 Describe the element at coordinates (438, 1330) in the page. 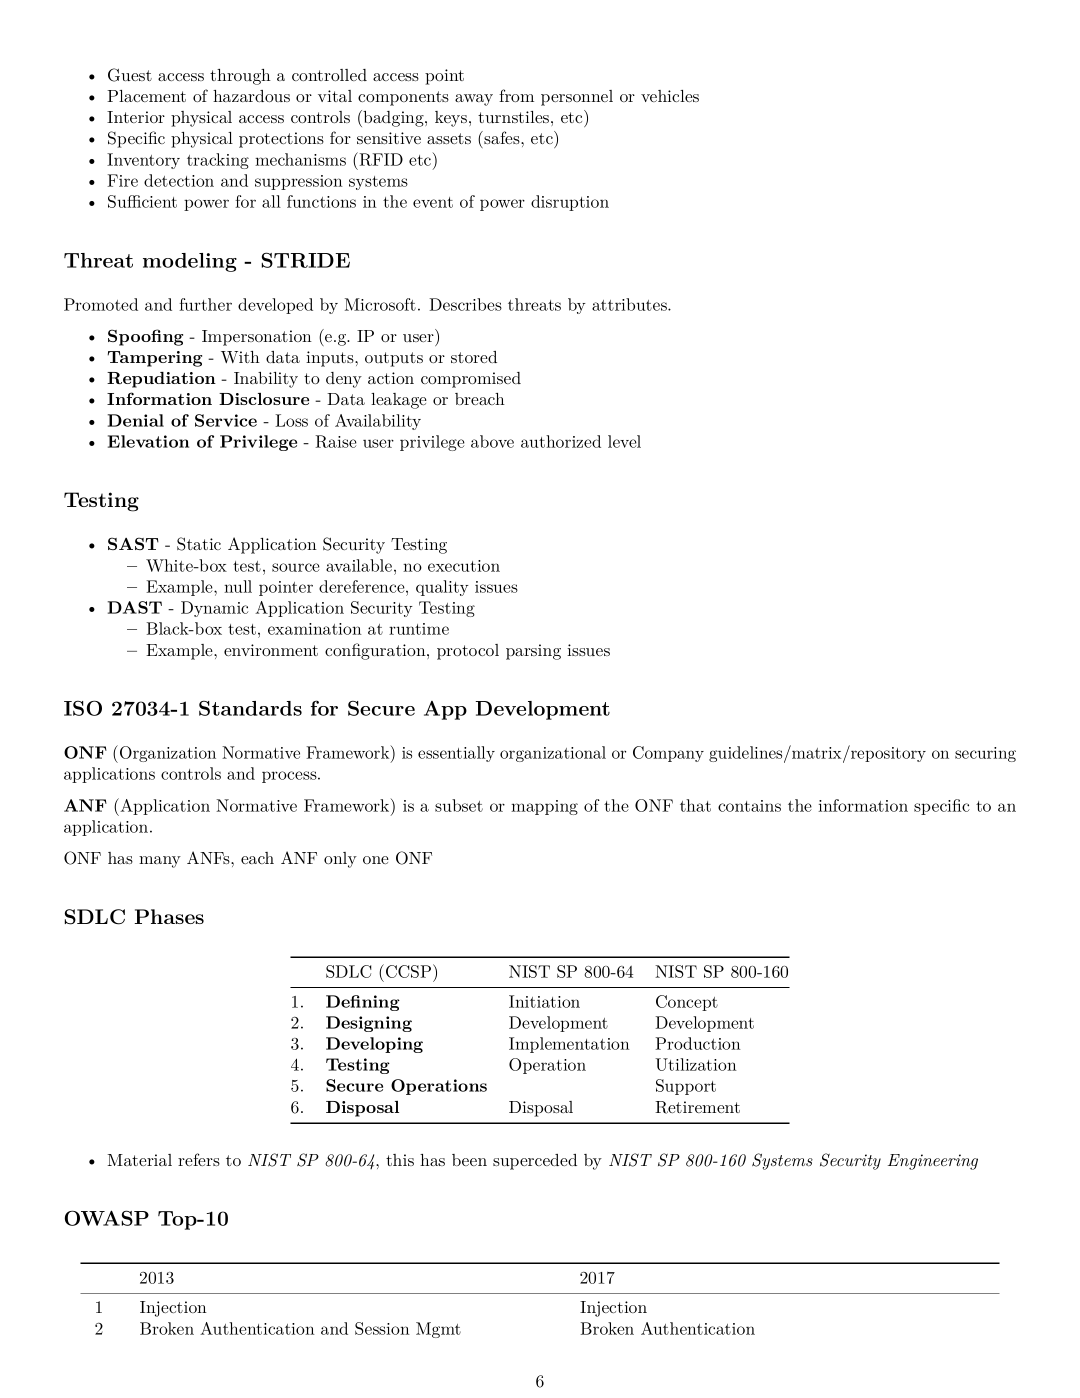

I see `Mgmt` at that location.
